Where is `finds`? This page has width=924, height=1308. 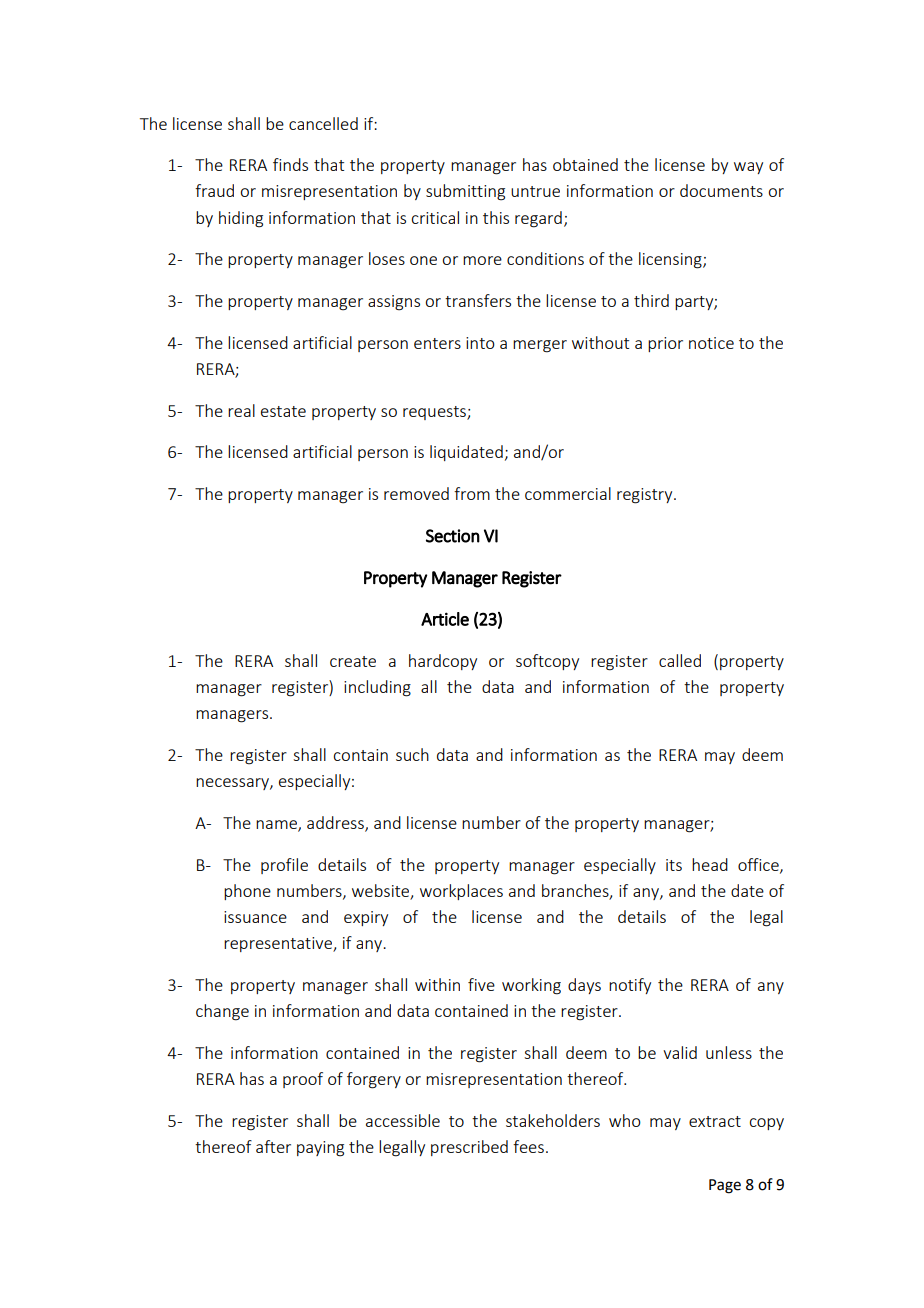 finds is located at coordinates (290, 164).
